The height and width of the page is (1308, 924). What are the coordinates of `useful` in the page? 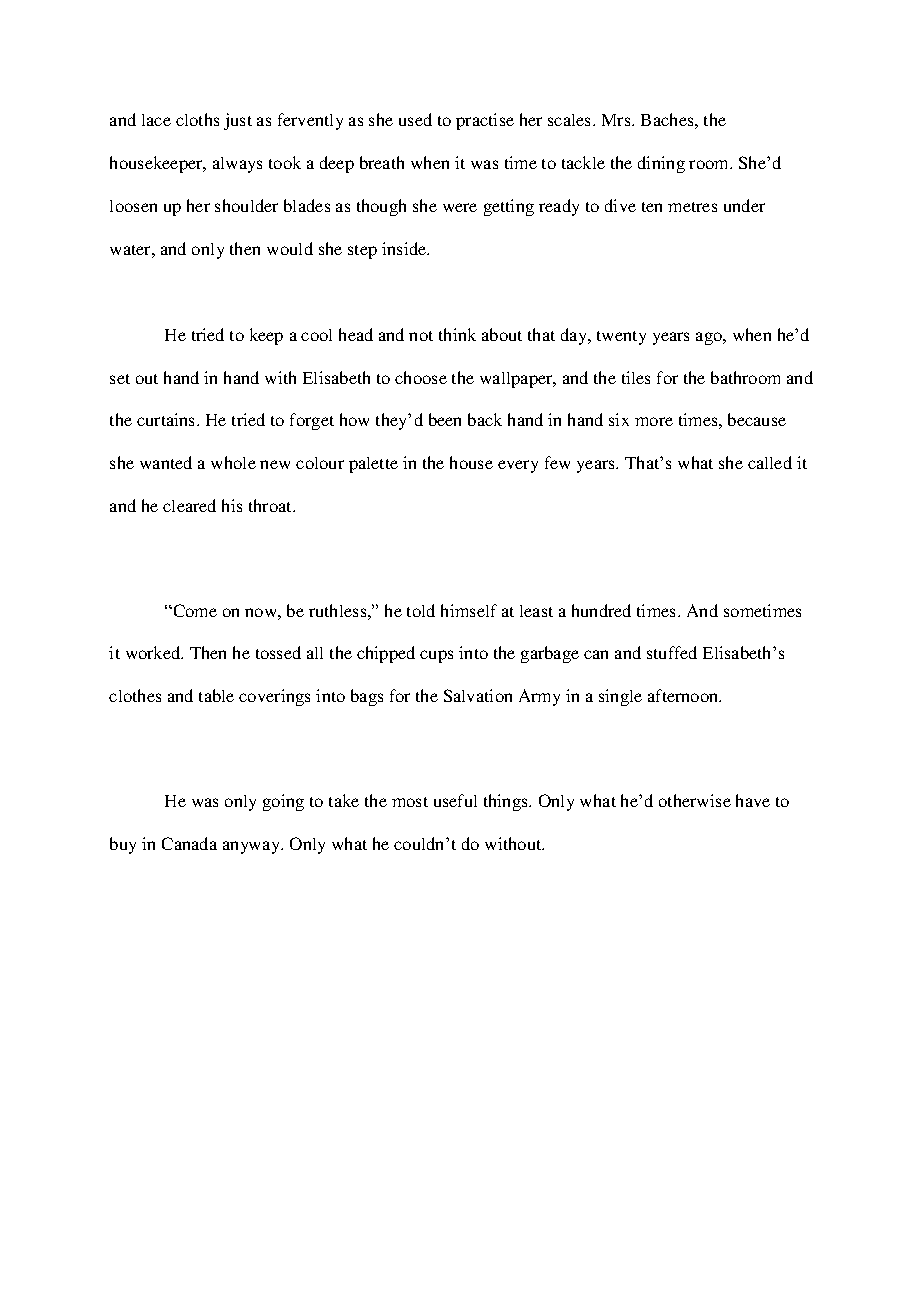 It's located at (455, 800).
